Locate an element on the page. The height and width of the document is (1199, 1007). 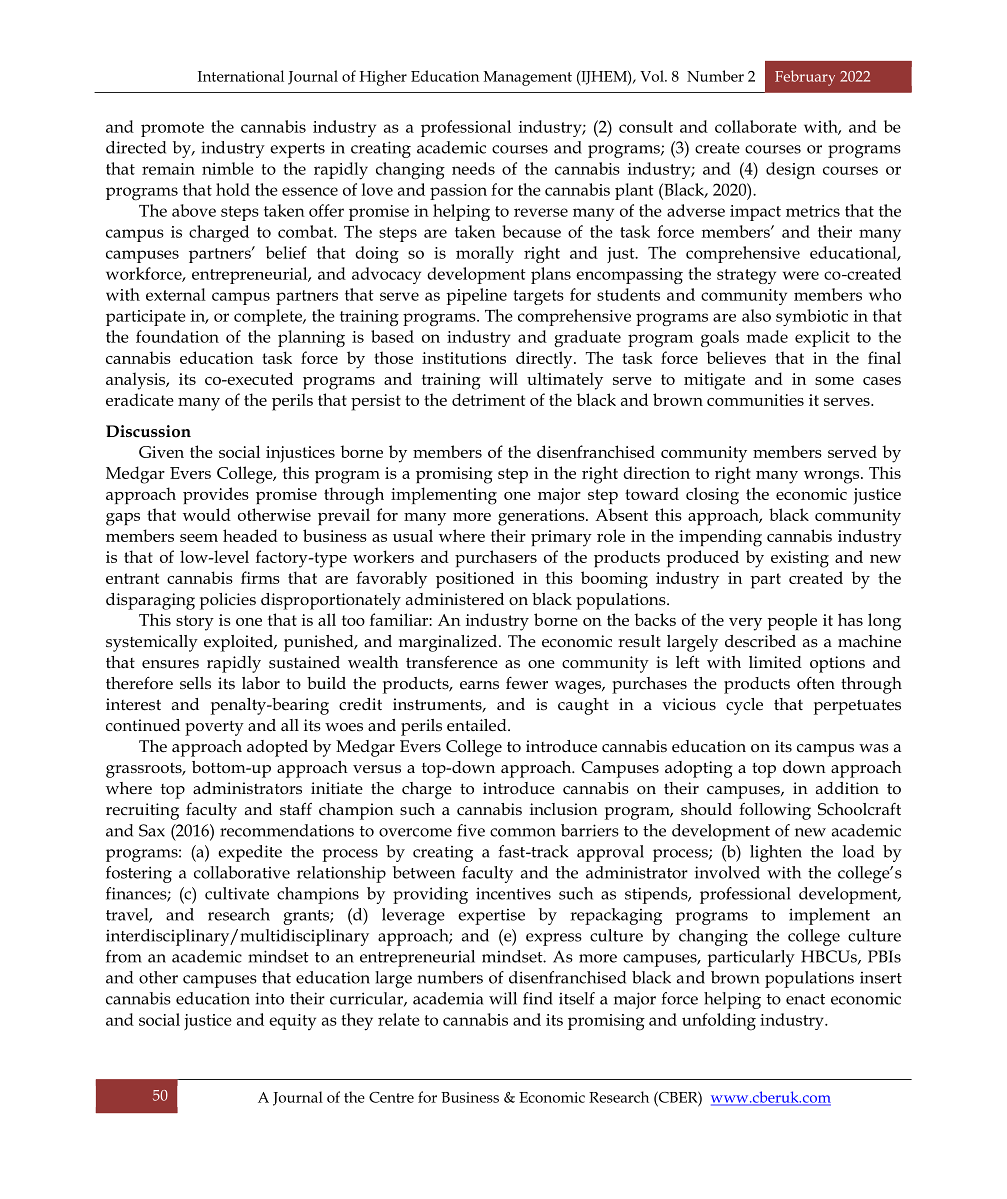
Management is located at coordinates (528, 78).
